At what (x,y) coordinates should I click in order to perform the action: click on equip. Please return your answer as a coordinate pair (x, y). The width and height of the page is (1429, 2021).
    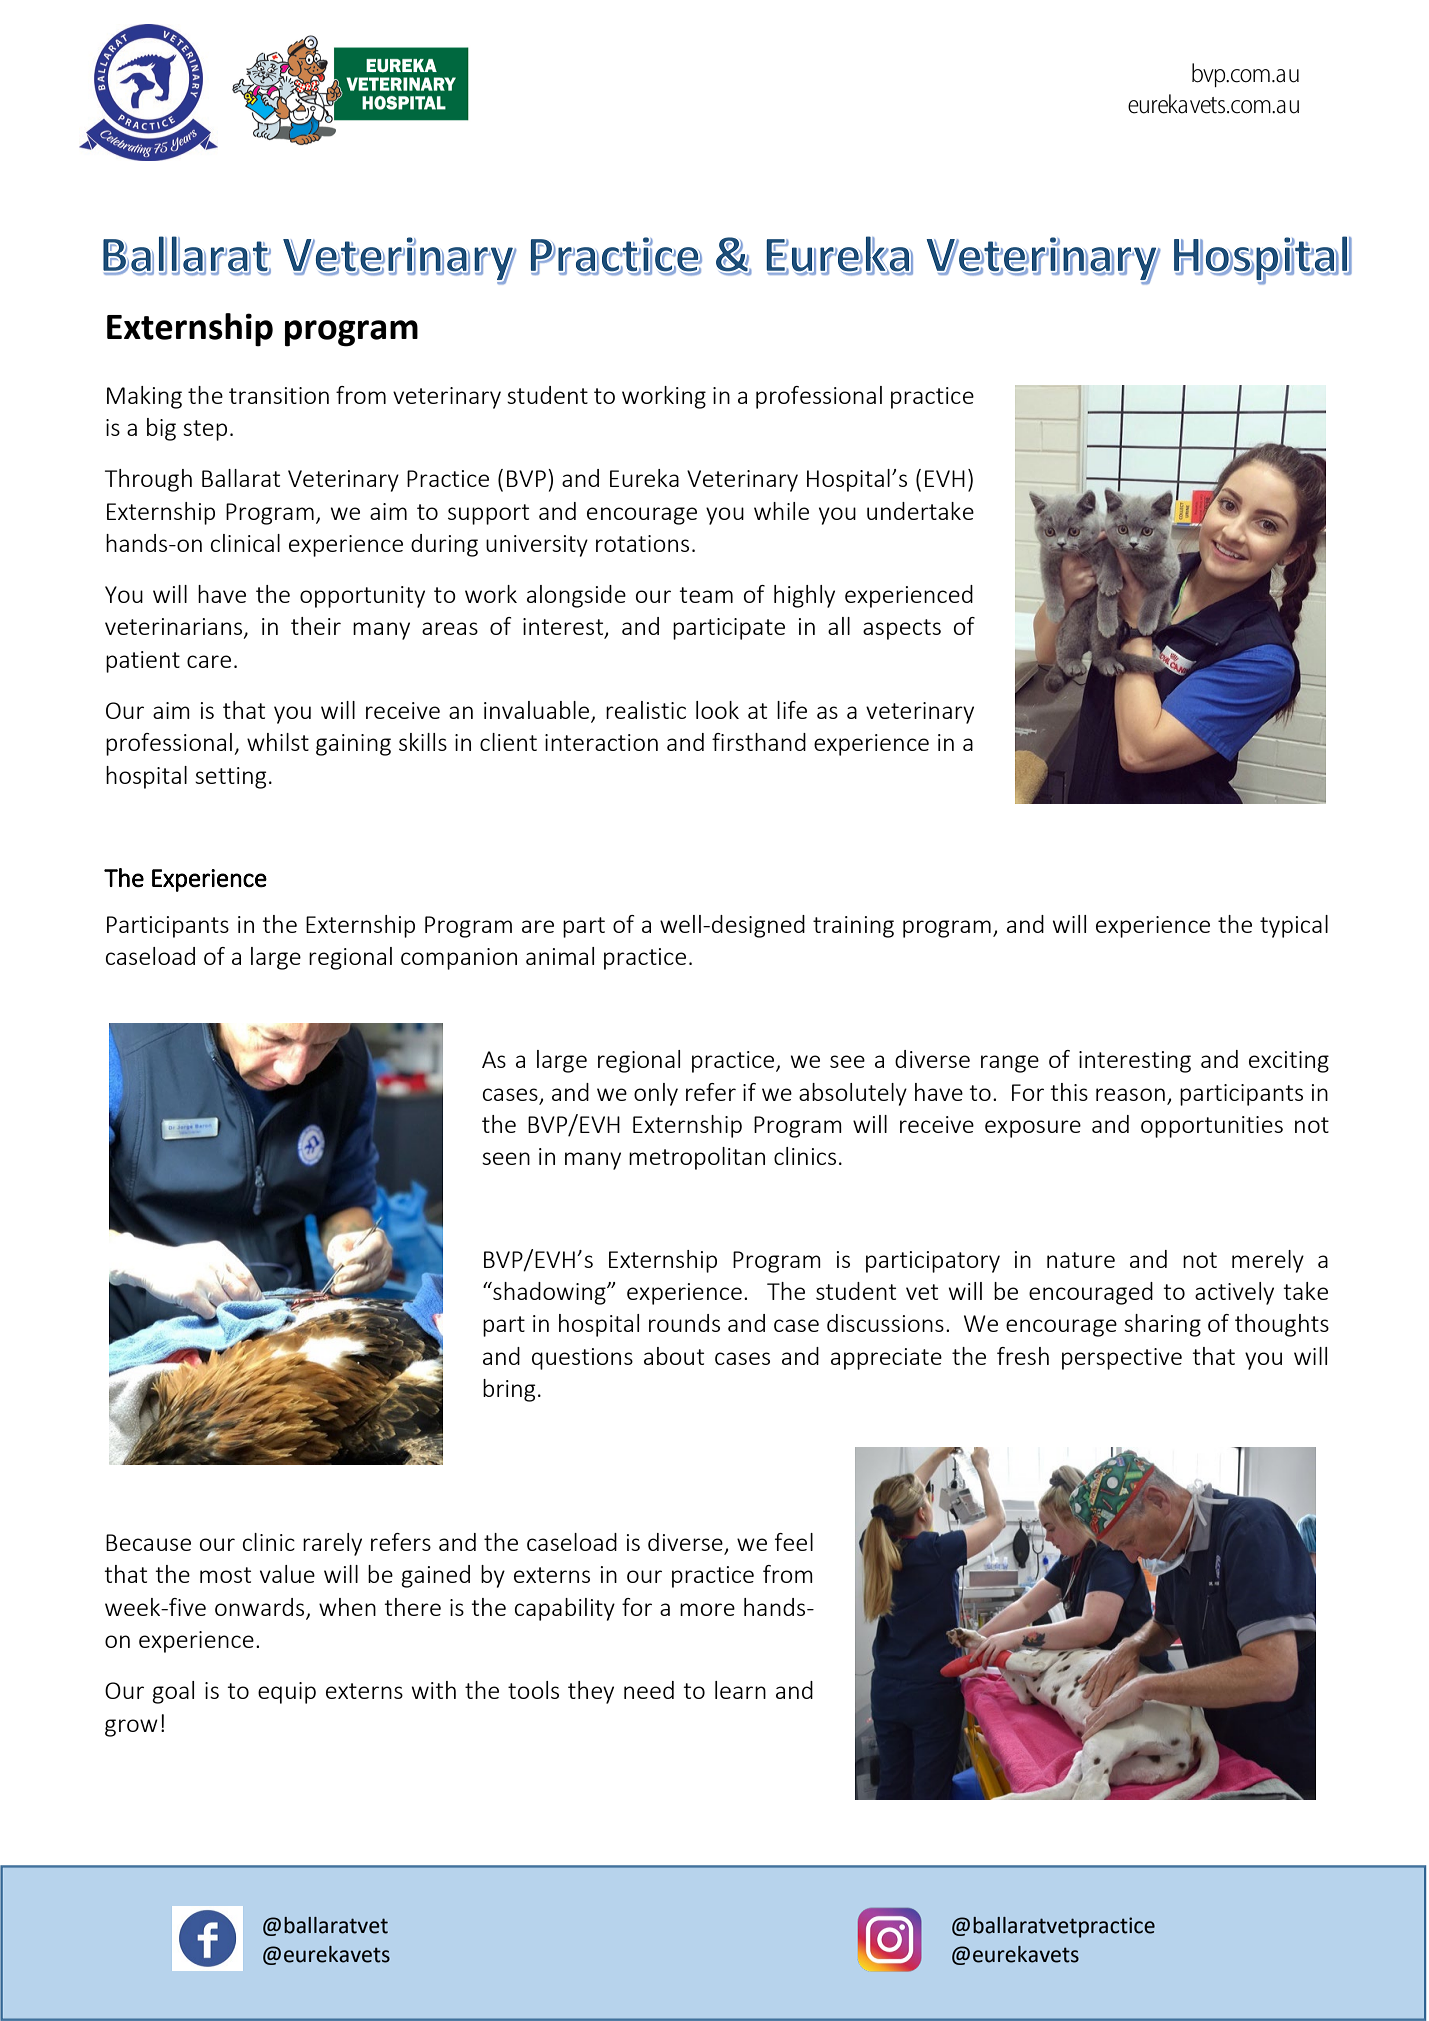
    Looking at the image, I should click on (287, 1693).
